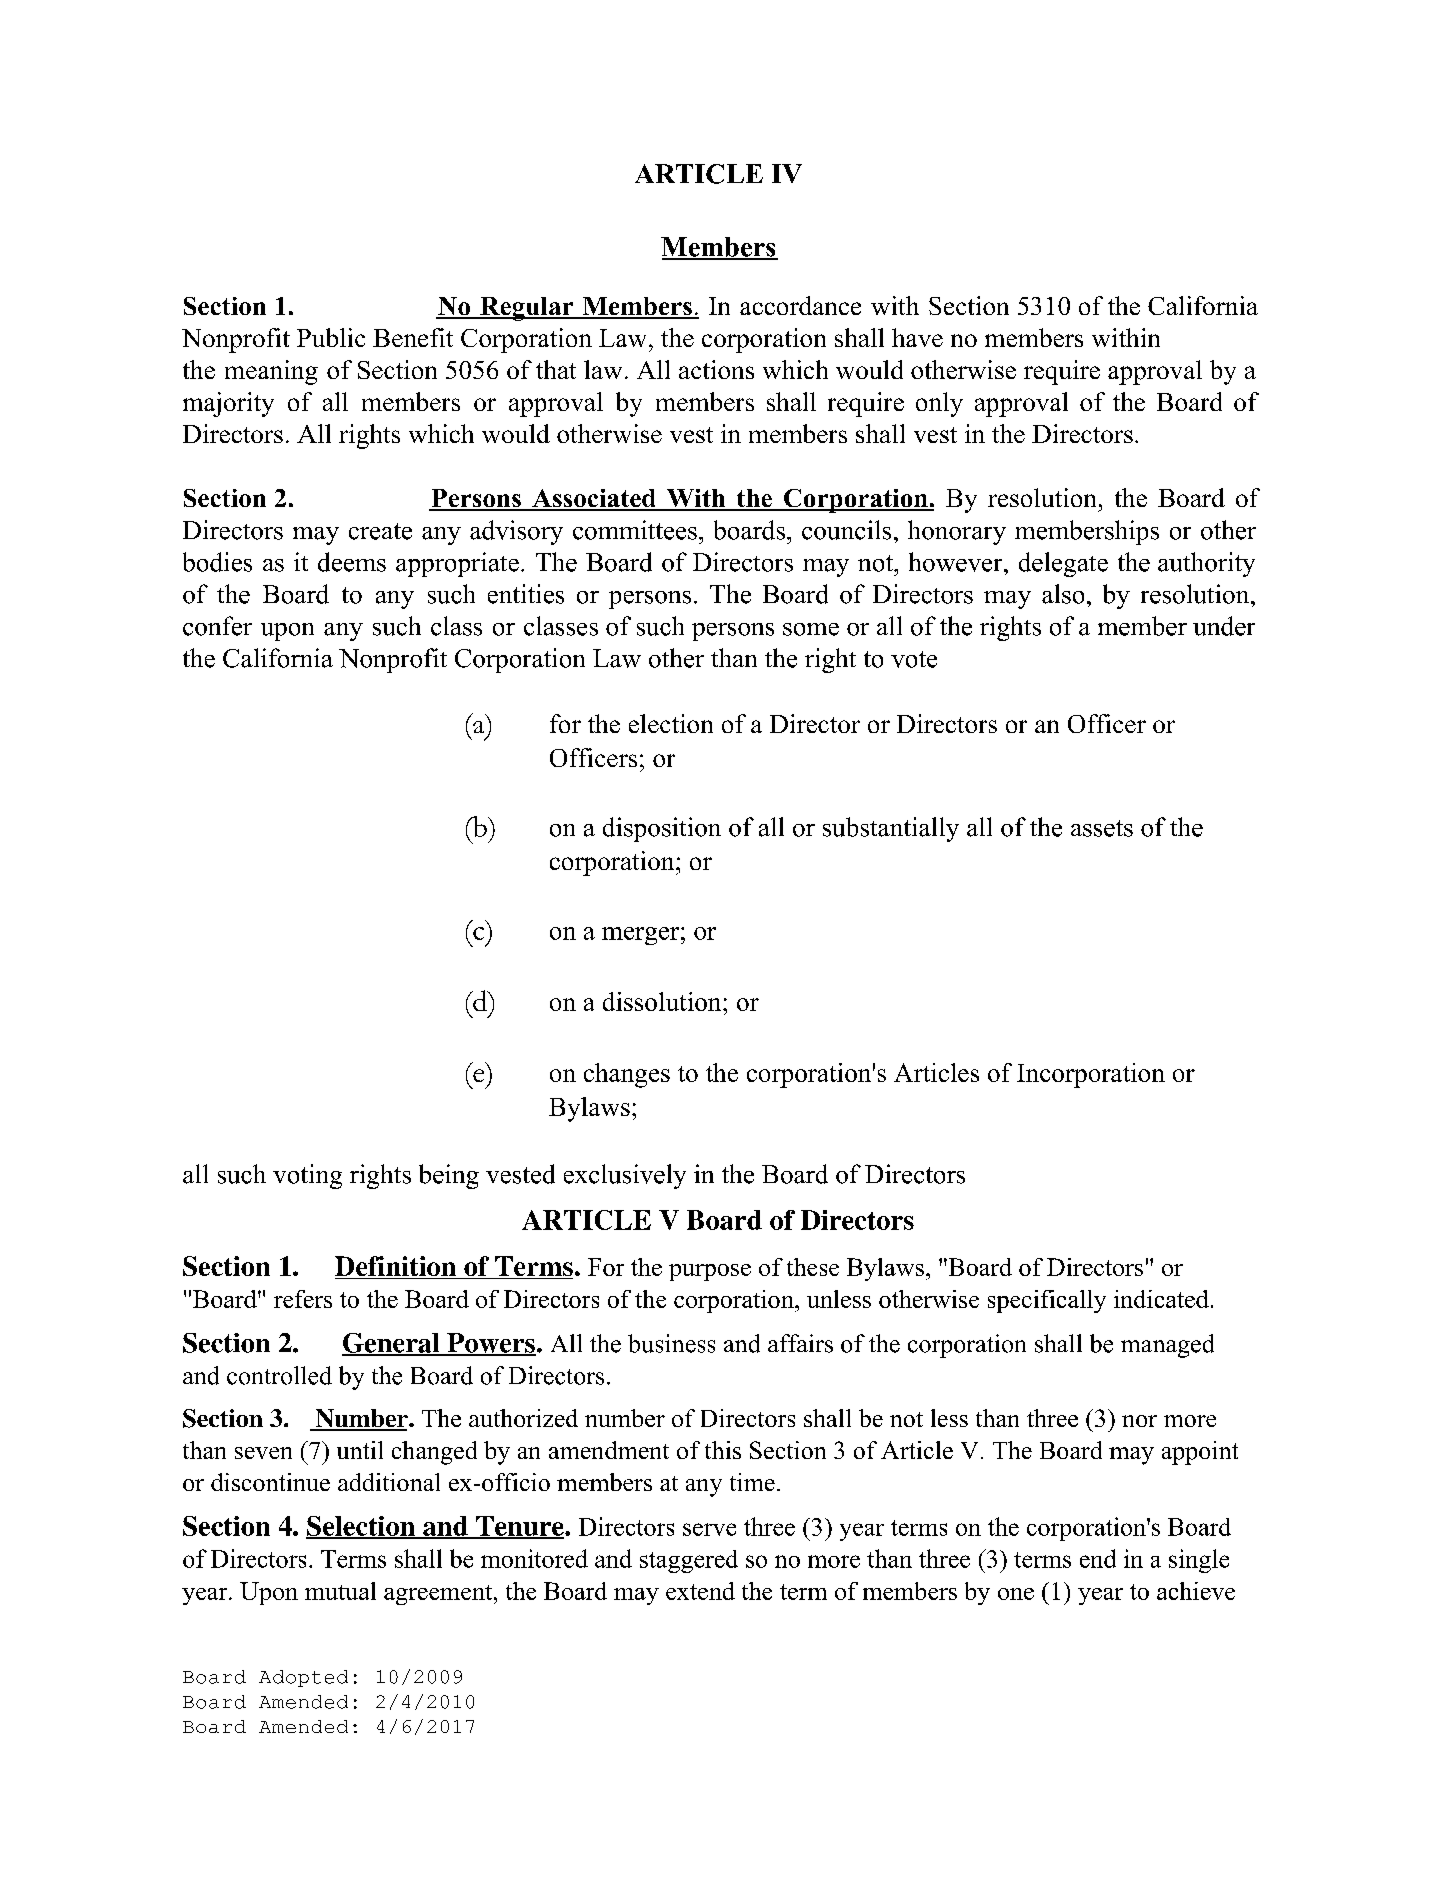  I want to click on one, so click(1016, 1594).
